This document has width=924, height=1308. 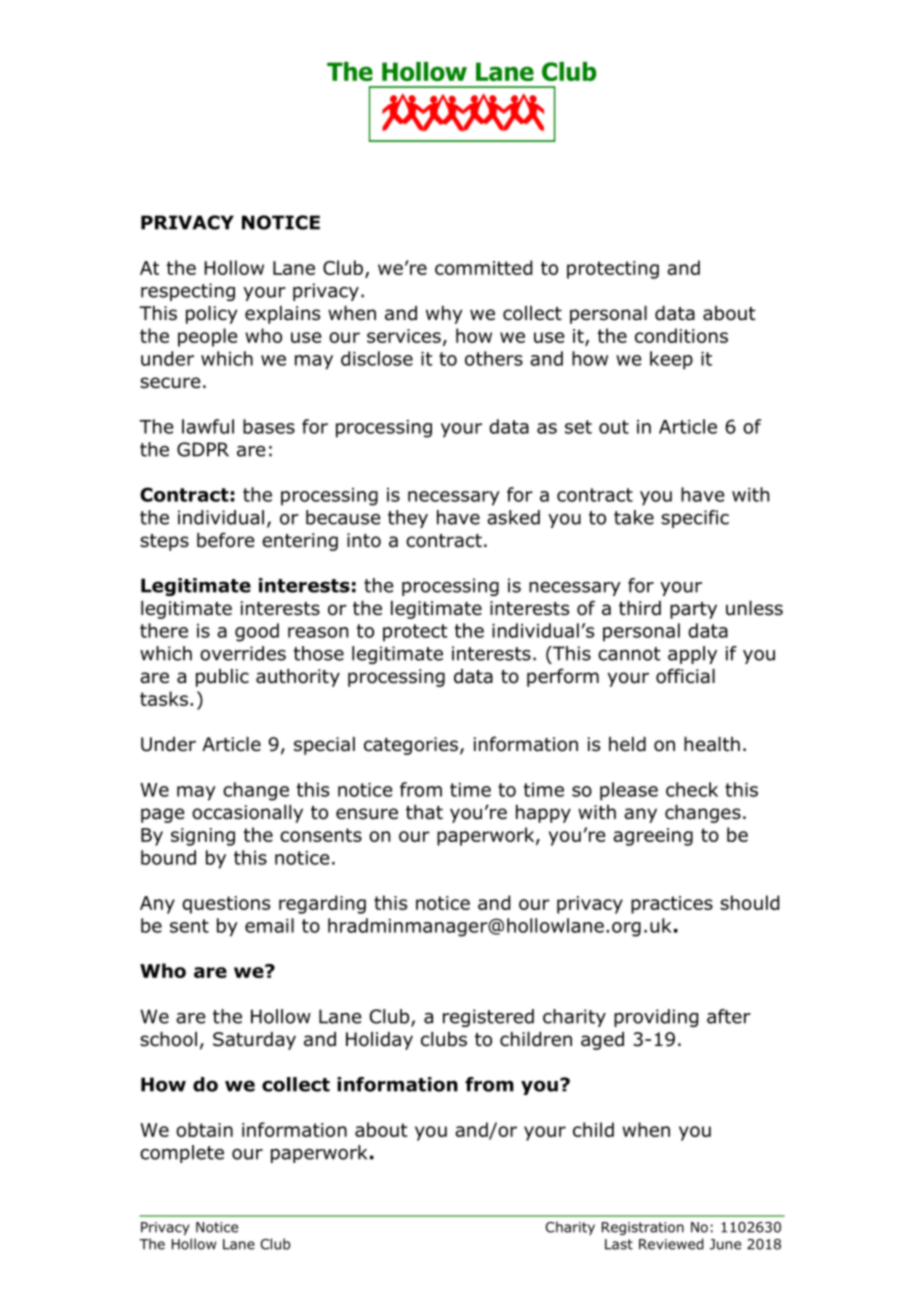 What do you see at coordinates (203, 837) in the document?
I see `signing` at bounding box center [203, 837].
